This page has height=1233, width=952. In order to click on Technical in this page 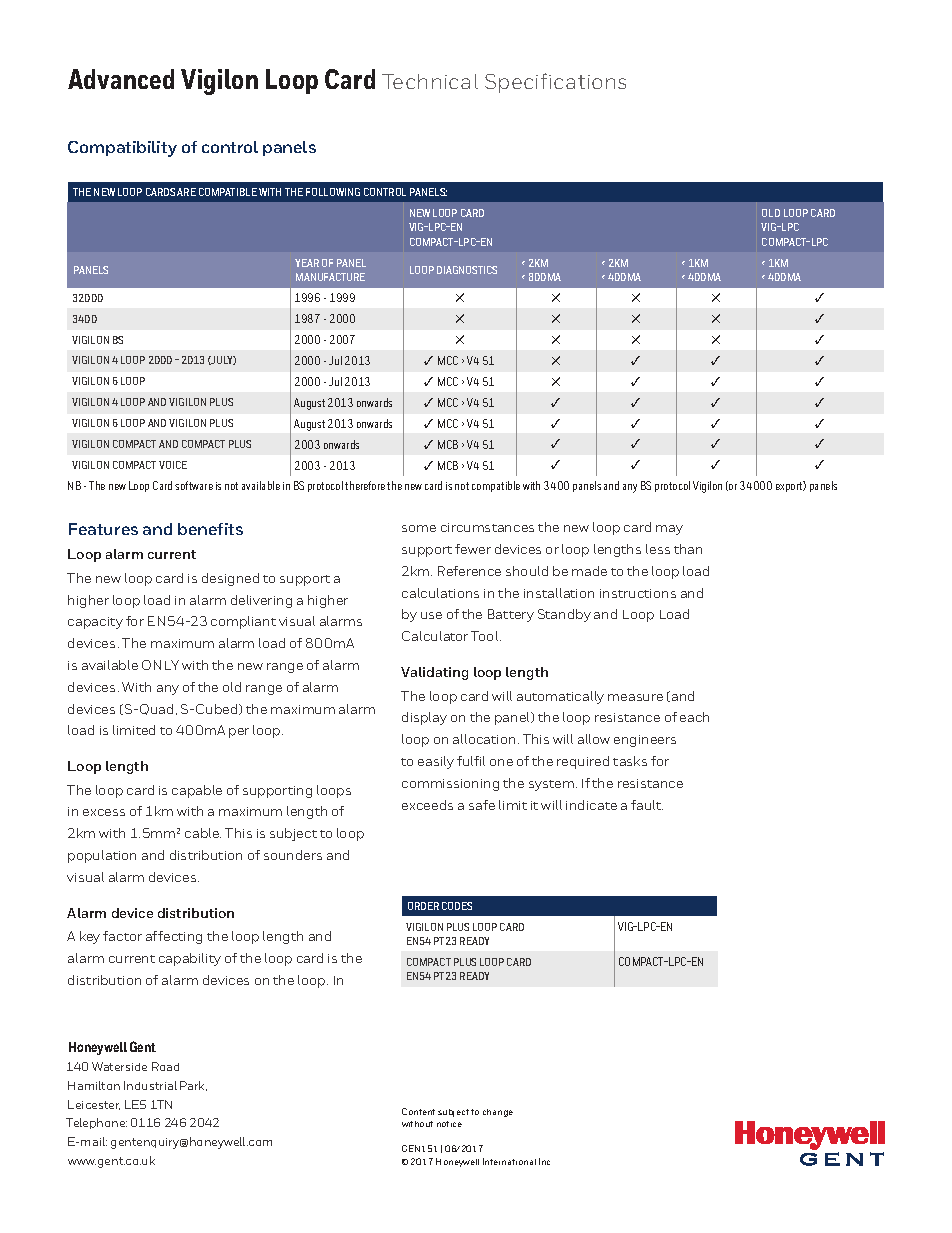, I will do `click(430, 81)`.
